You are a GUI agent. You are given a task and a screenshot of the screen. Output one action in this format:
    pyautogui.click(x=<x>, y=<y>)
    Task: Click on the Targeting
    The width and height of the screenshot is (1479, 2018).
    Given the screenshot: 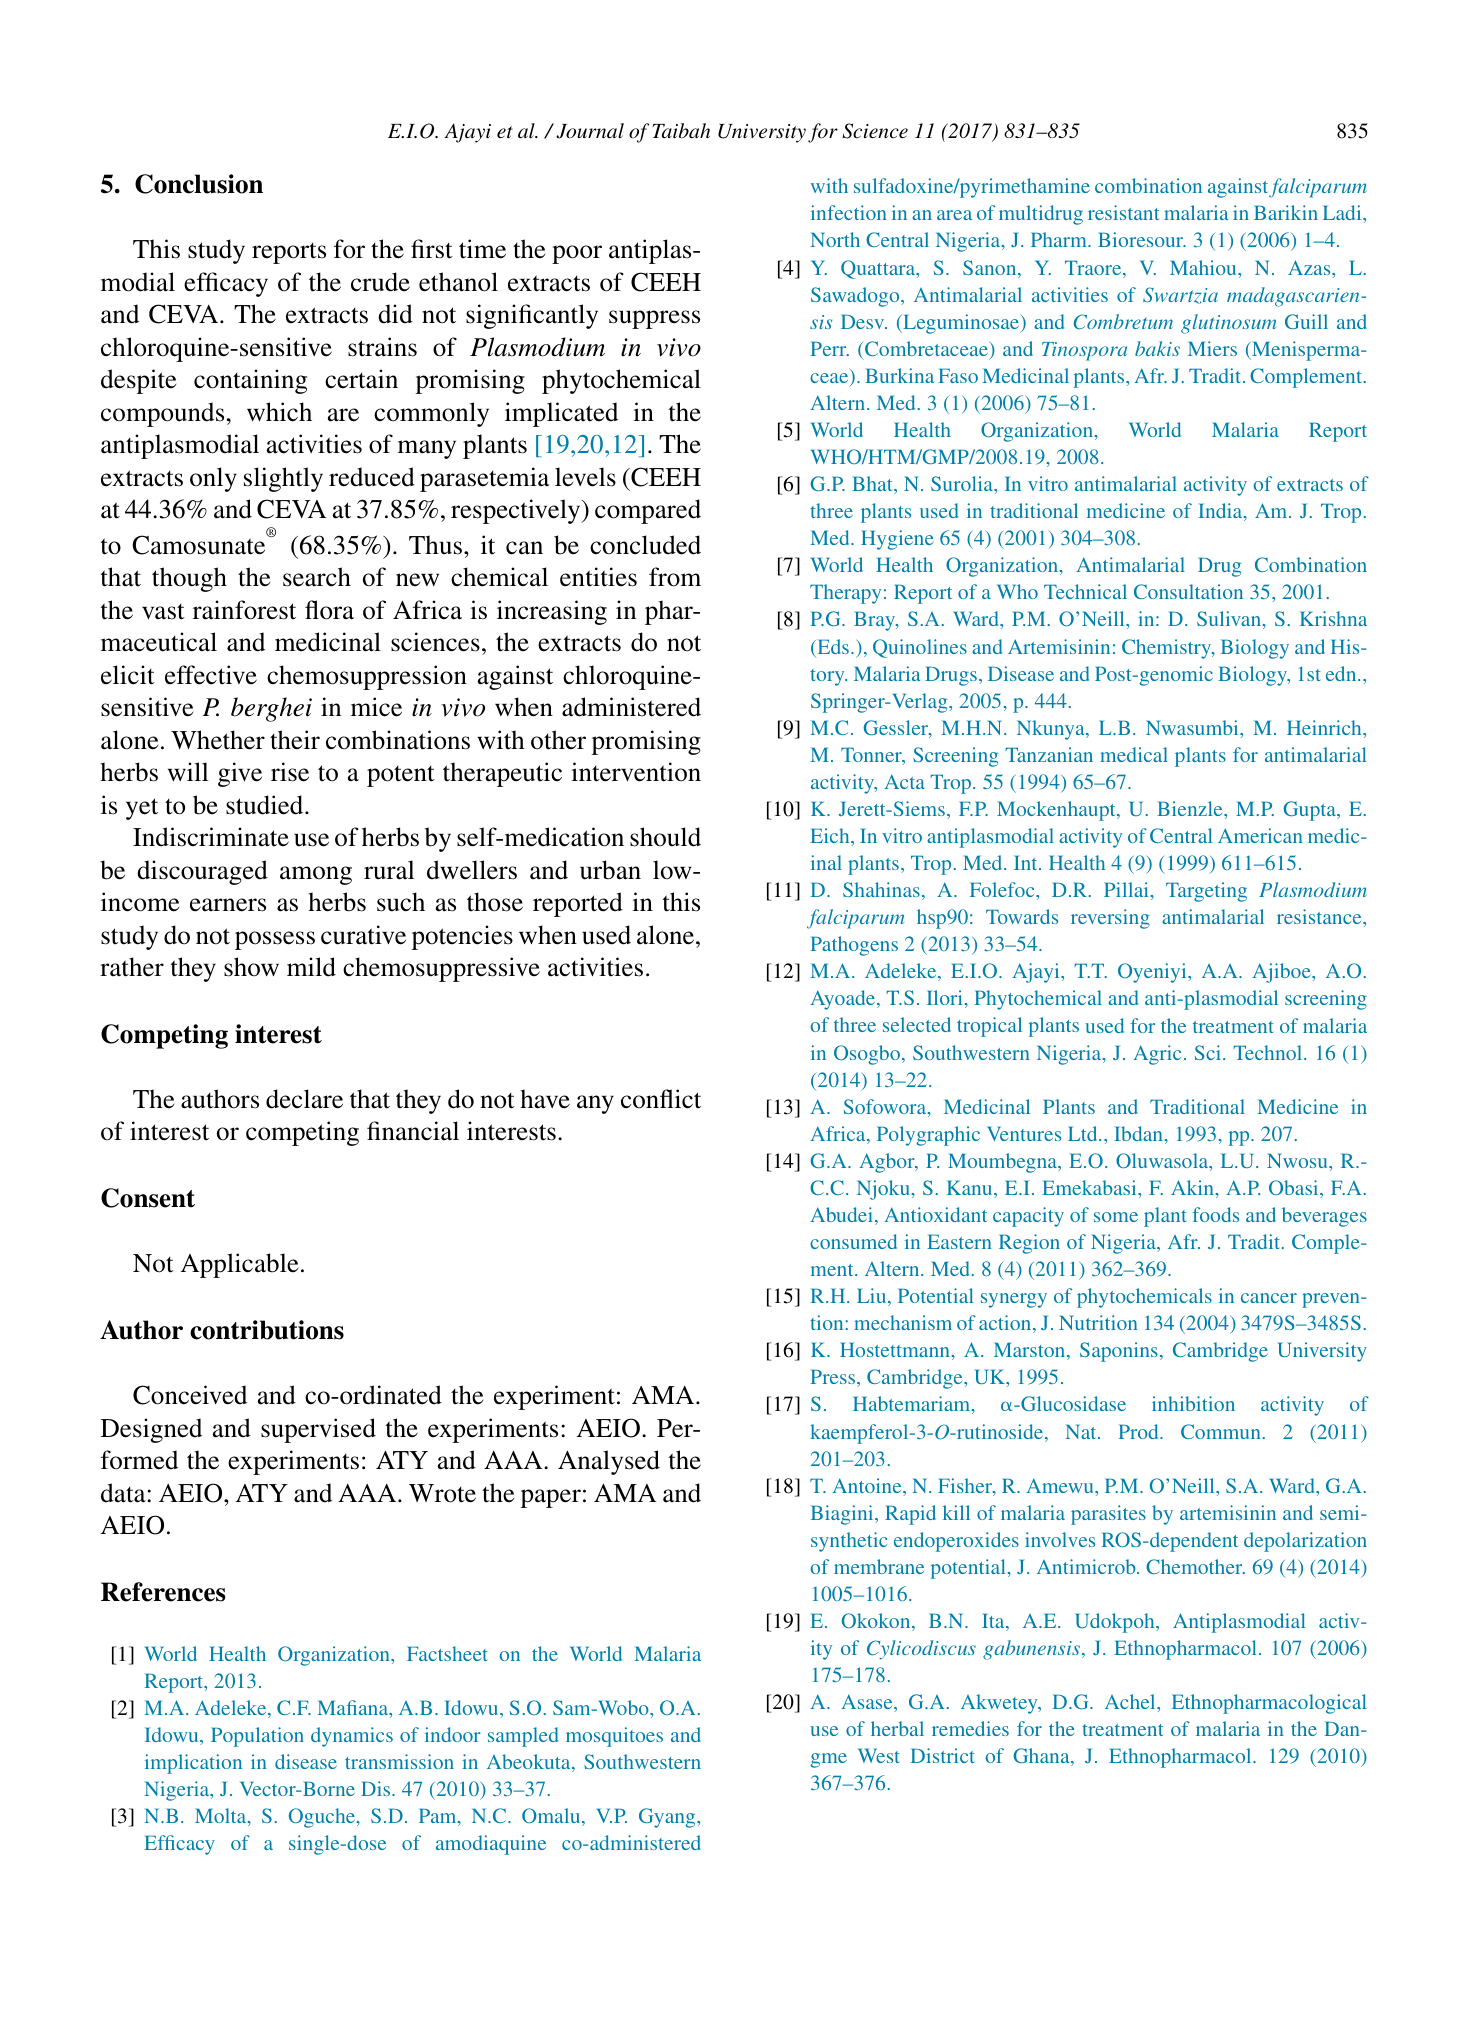 What is the action you would take?
    pyautogui.click(x=1206, y=892)
